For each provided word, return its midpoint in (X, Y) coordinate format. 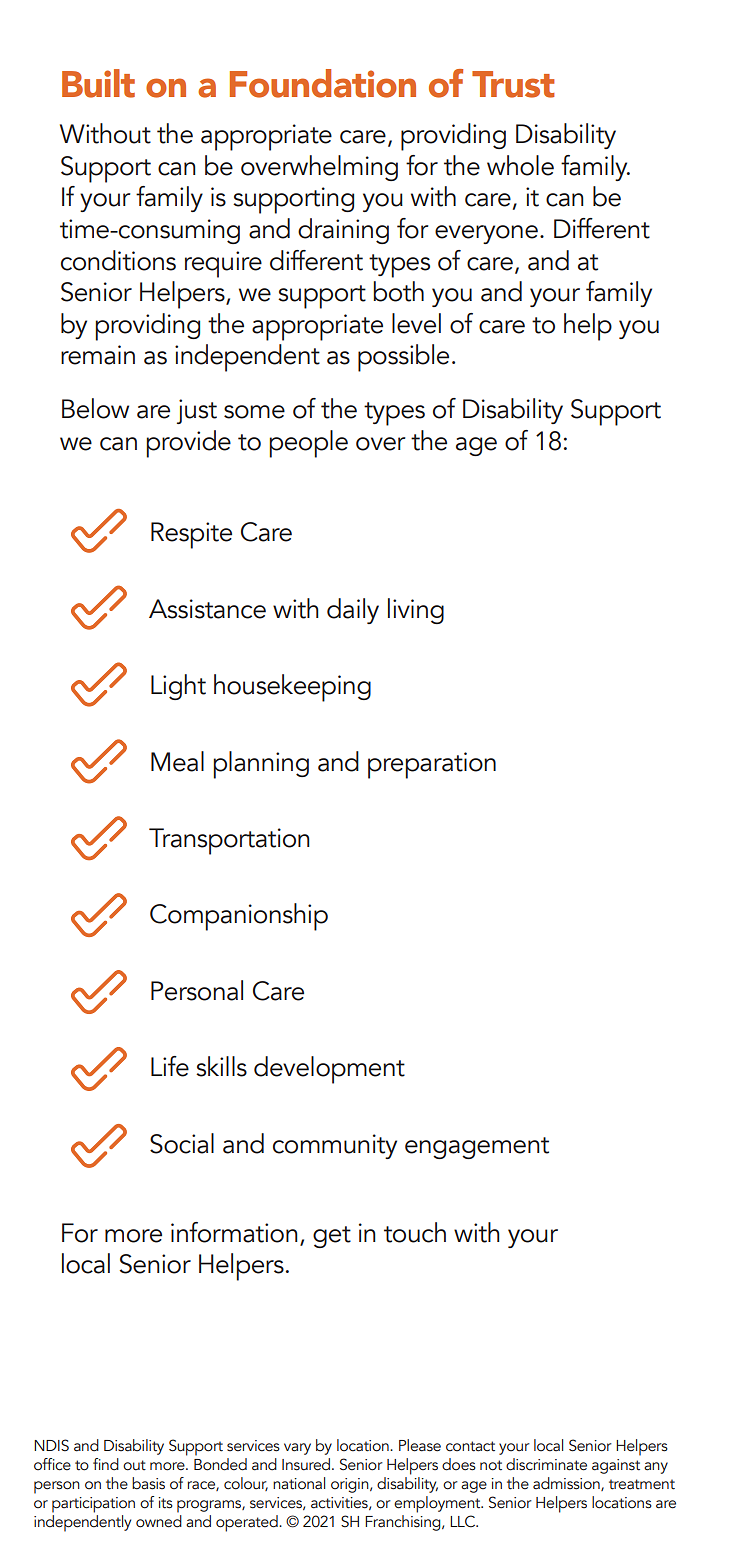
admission (567, 1484)
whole (520, 165)
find (106, 1464)
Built (98, 83)
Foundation (323, 83)
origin (351, 1485)
